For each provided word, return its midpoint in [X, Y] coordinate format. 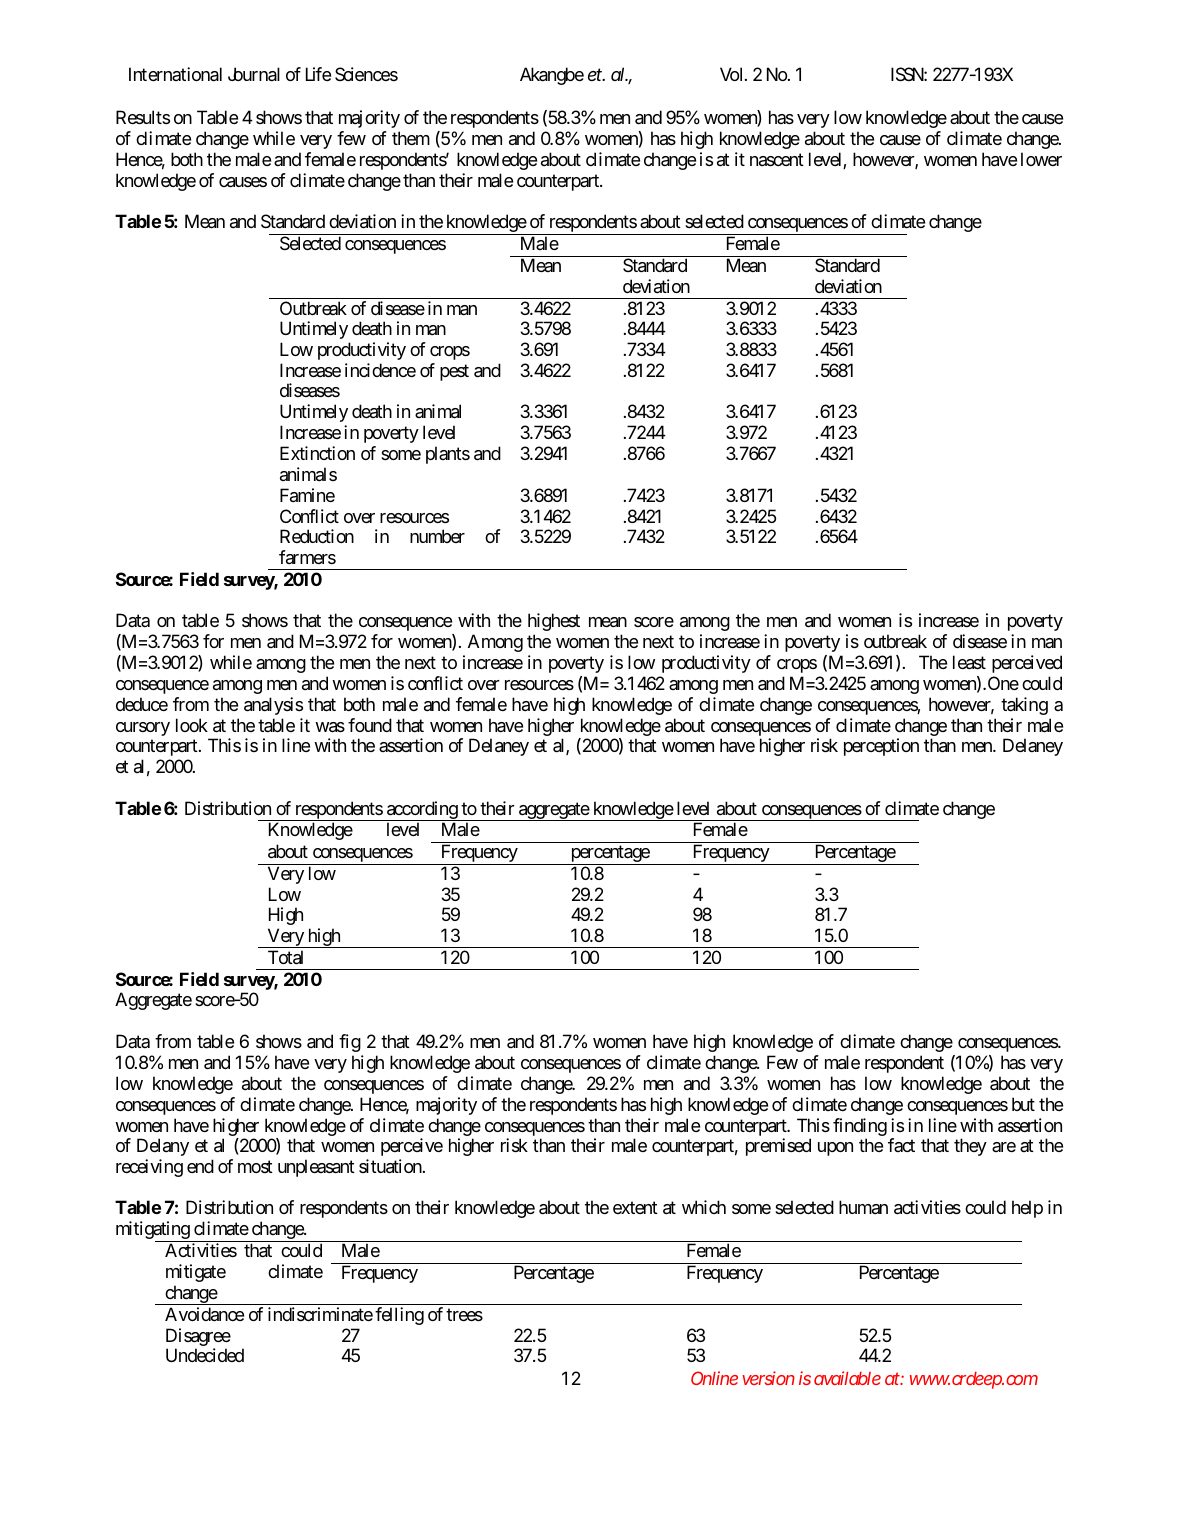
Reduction [317, 536]
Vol [731, 74]
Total [285, 957]
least [969, 662]
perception [881, 747]
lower [1041, 159]
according [421, 811]
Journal [254, 74]
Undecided [205, 1355]
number [437, 536]
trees [464, 1314]
